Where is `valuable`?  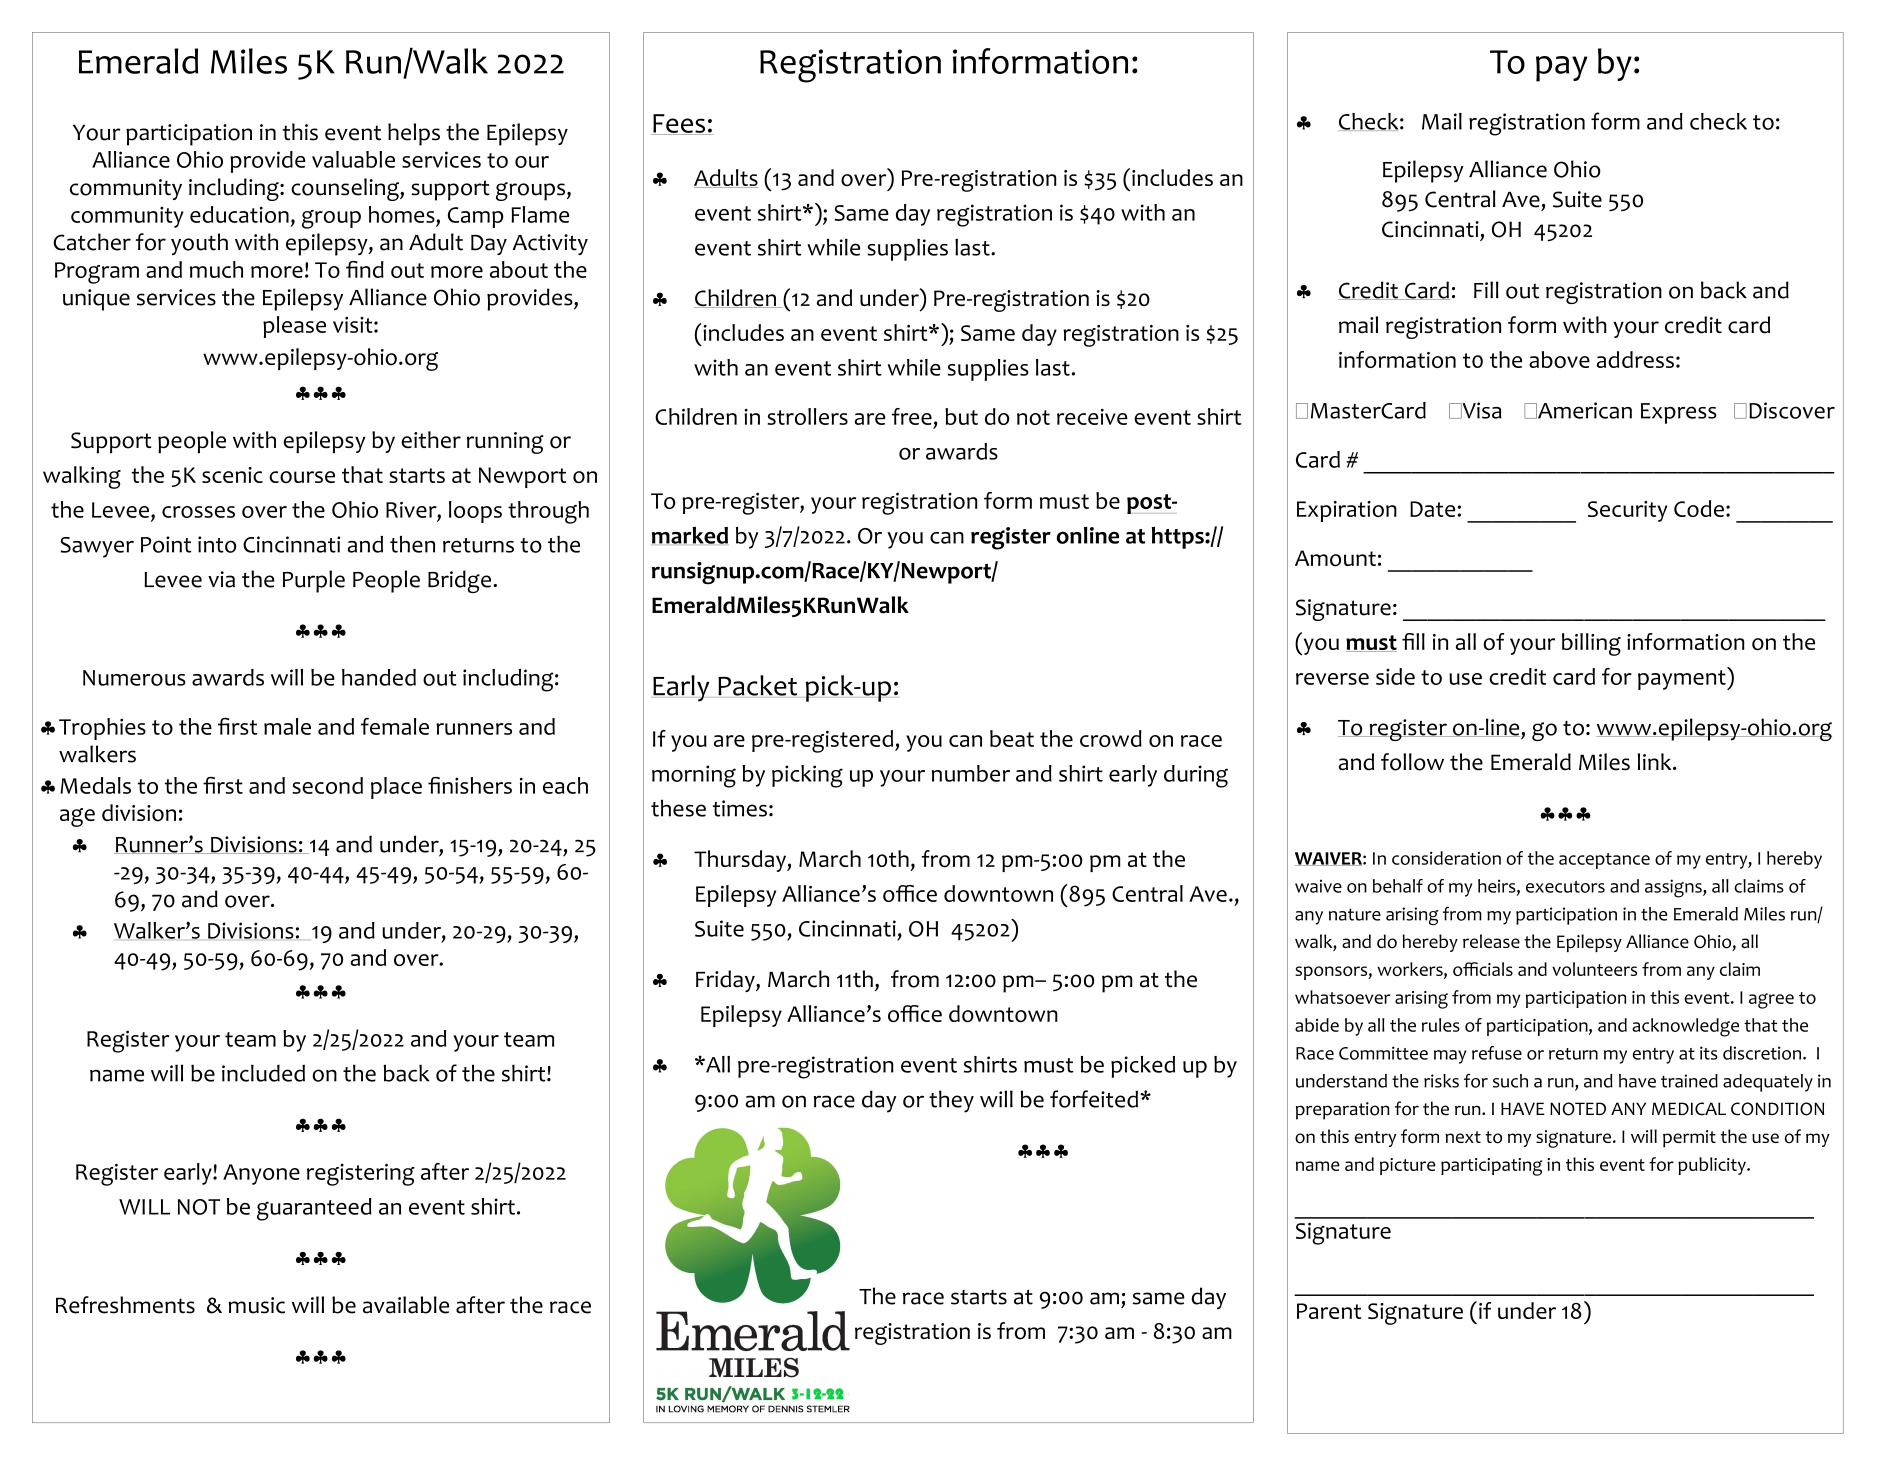 valuable is located at coordinates (353, 159).
